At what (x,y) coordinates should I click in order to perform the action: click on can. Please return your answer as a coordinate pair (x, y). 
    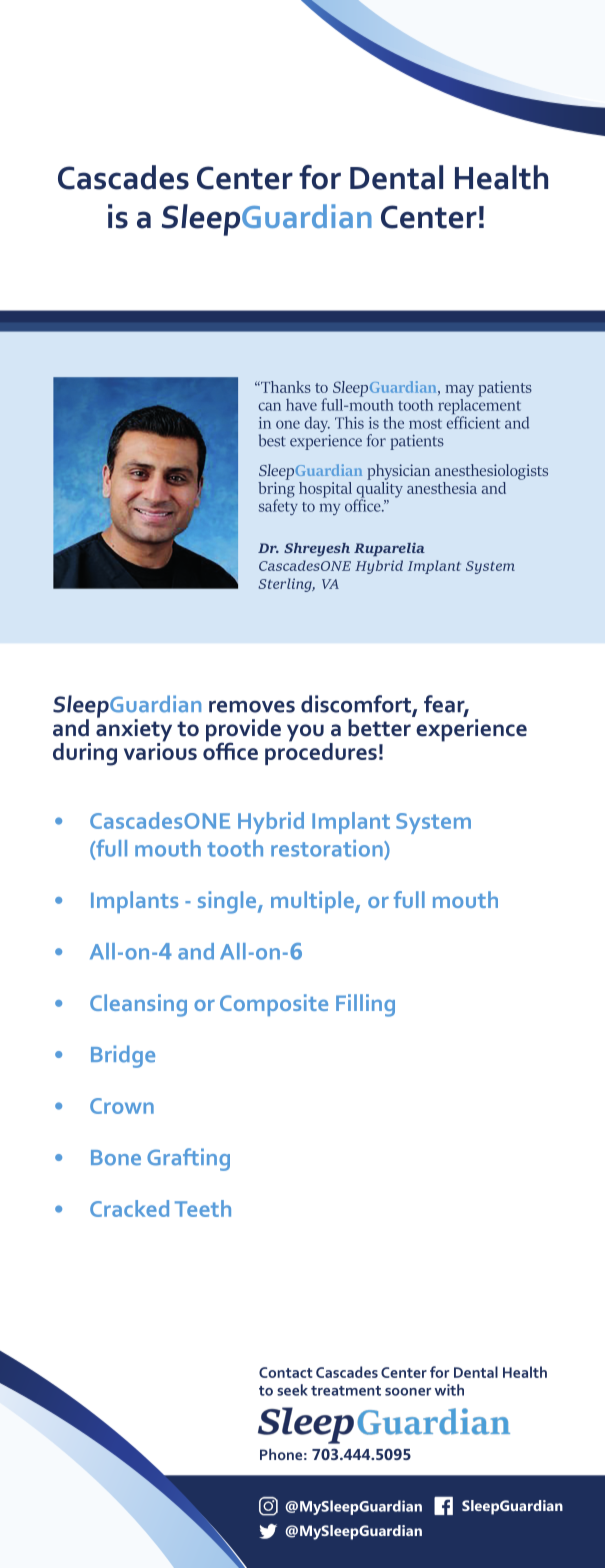
    Looking at the image, I should click on (269, 406).
